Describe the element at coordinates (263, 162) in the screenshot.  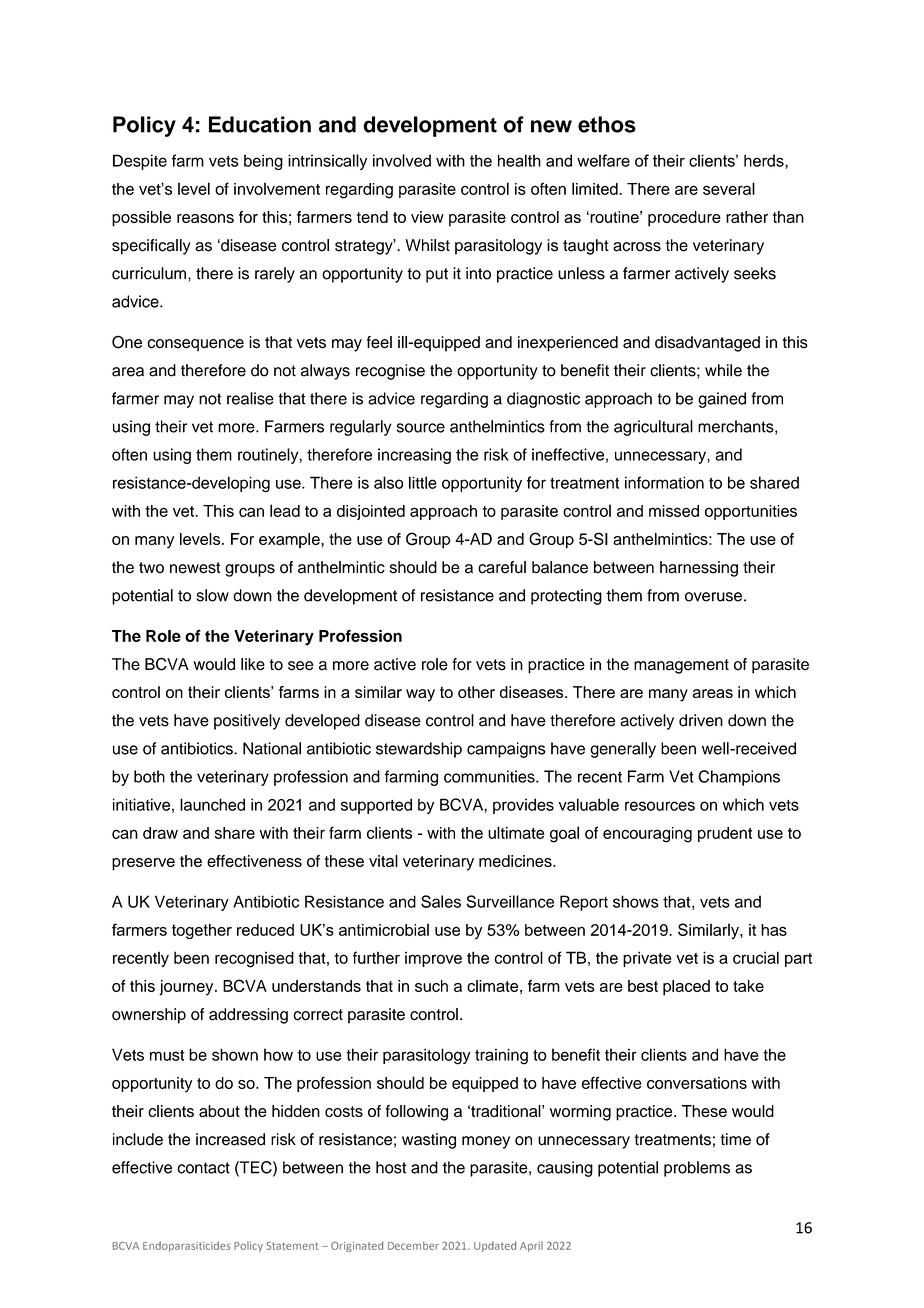
I see `being` at that location.
